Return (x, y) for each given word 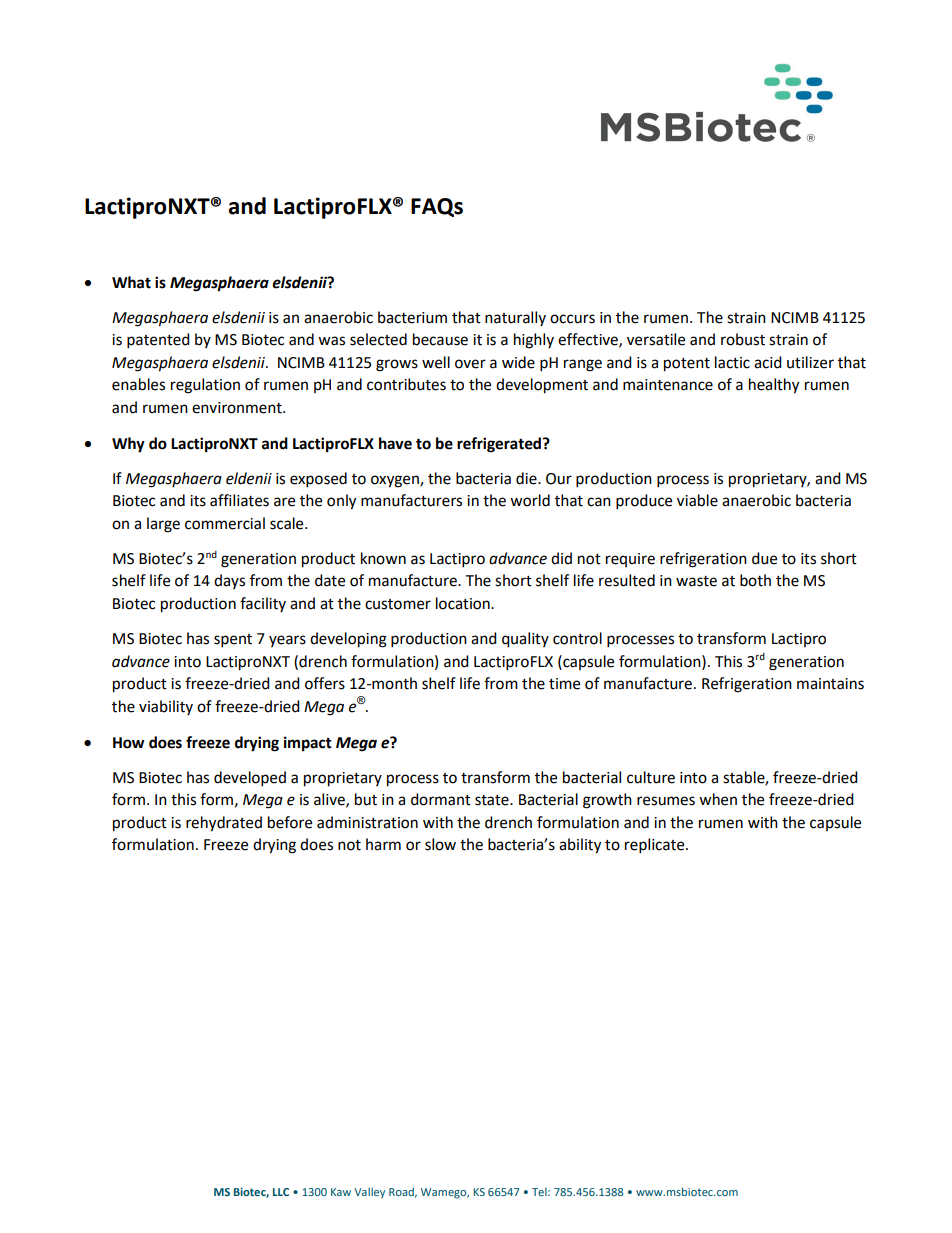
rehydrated (224, 824)
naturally (515, 318)
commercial (225, 523)
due (764, 558)
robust (743, 339)
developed (250, 779)
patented (158, 341)
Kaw (341, 1192)
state (493, 800)
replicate (656, 846)
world (530, 500)
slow (440, 844)
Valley (369, 1192)
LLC (281, 1192)
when (718, 799)
